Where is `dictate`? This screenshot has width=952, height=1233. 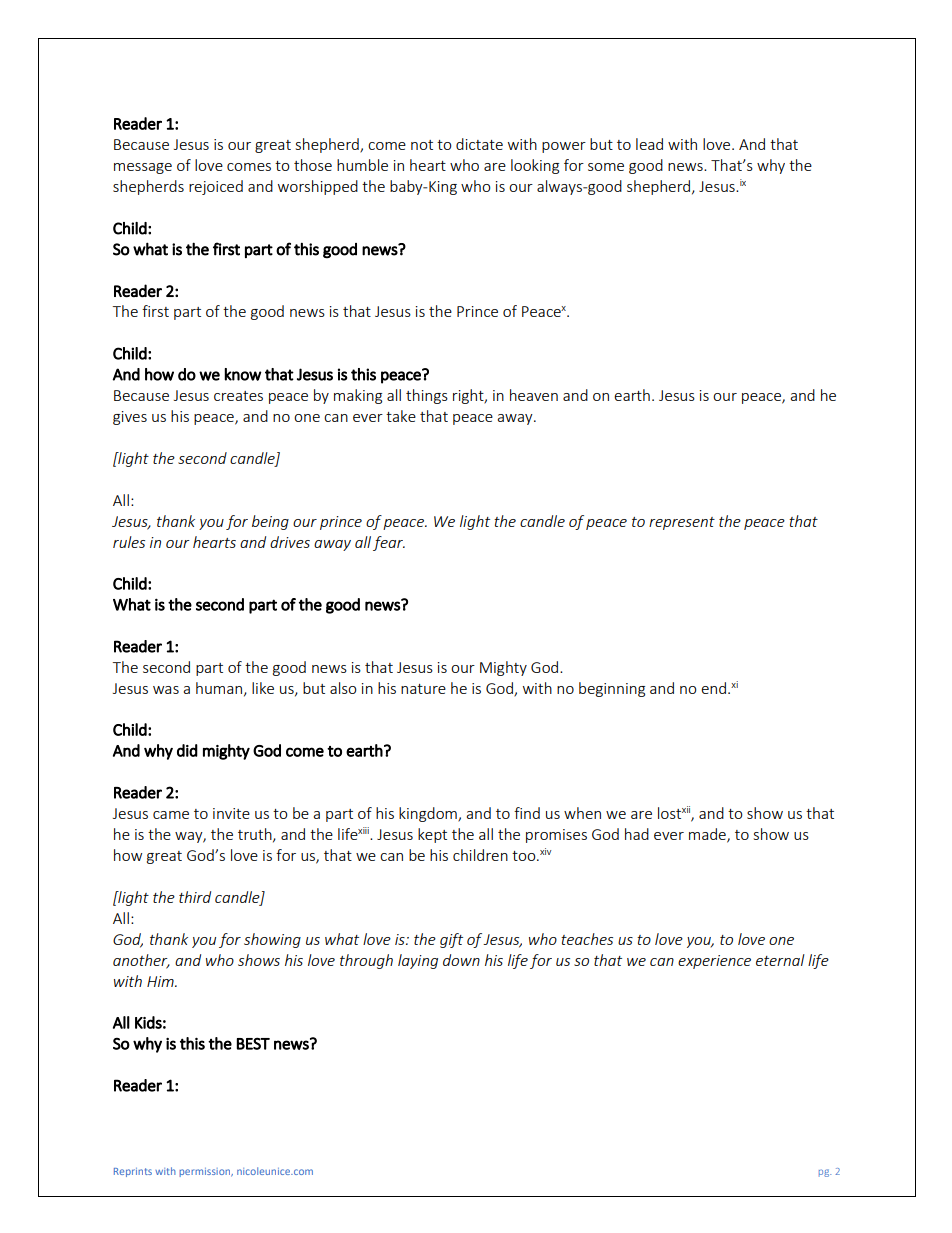
dictate is located at coordinates (479, 144).
